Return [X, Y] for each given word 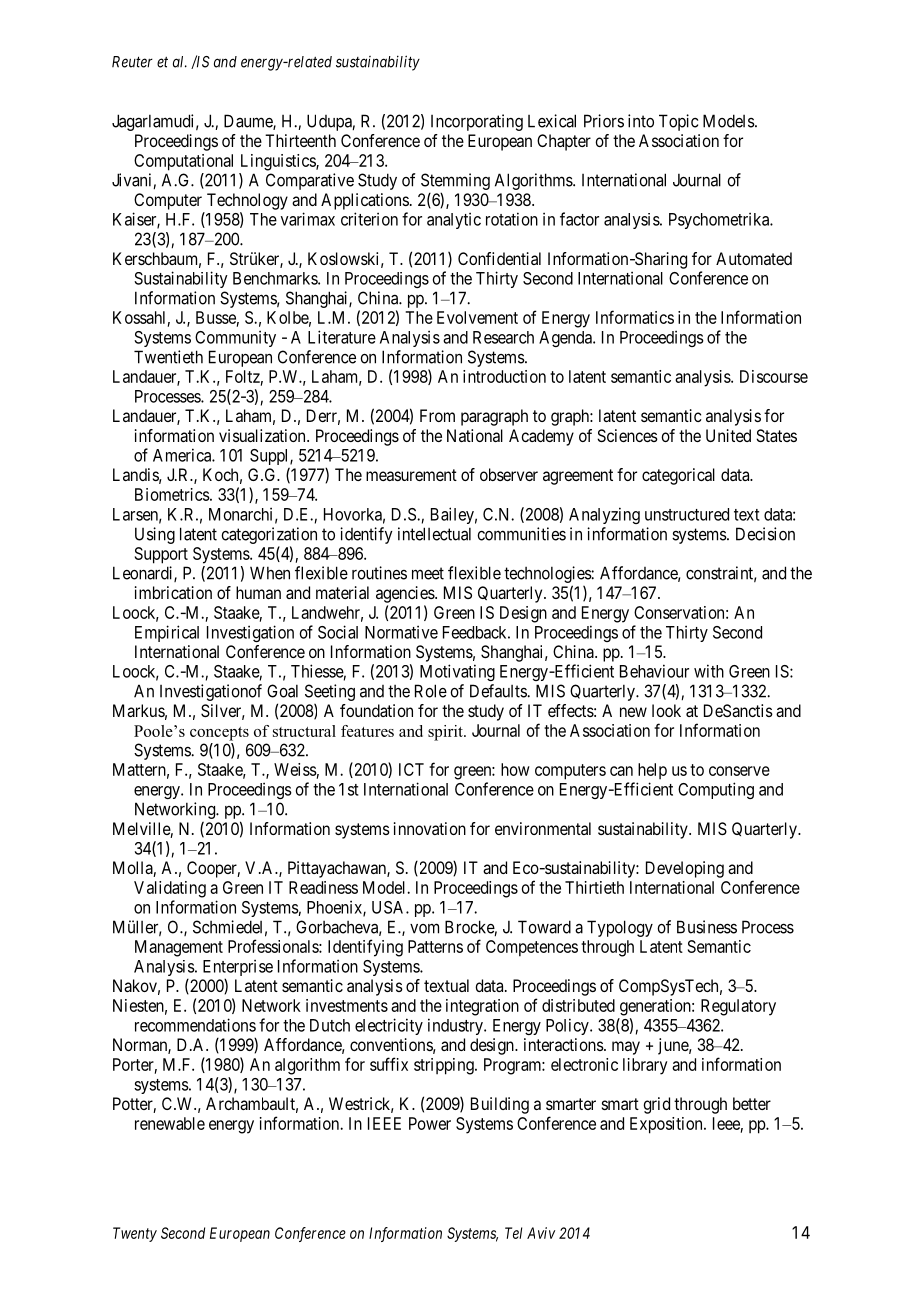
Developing [685, 869]
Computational [183, 162]
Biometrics [172, 494]
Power [430, 1123]
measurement [411, 475]
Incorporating [477, 122]
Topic [678, 122]
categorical [678, 476]
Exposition [667, 1125]
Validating [170, 889]
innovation [430, 828]
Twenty [135, 1234]
